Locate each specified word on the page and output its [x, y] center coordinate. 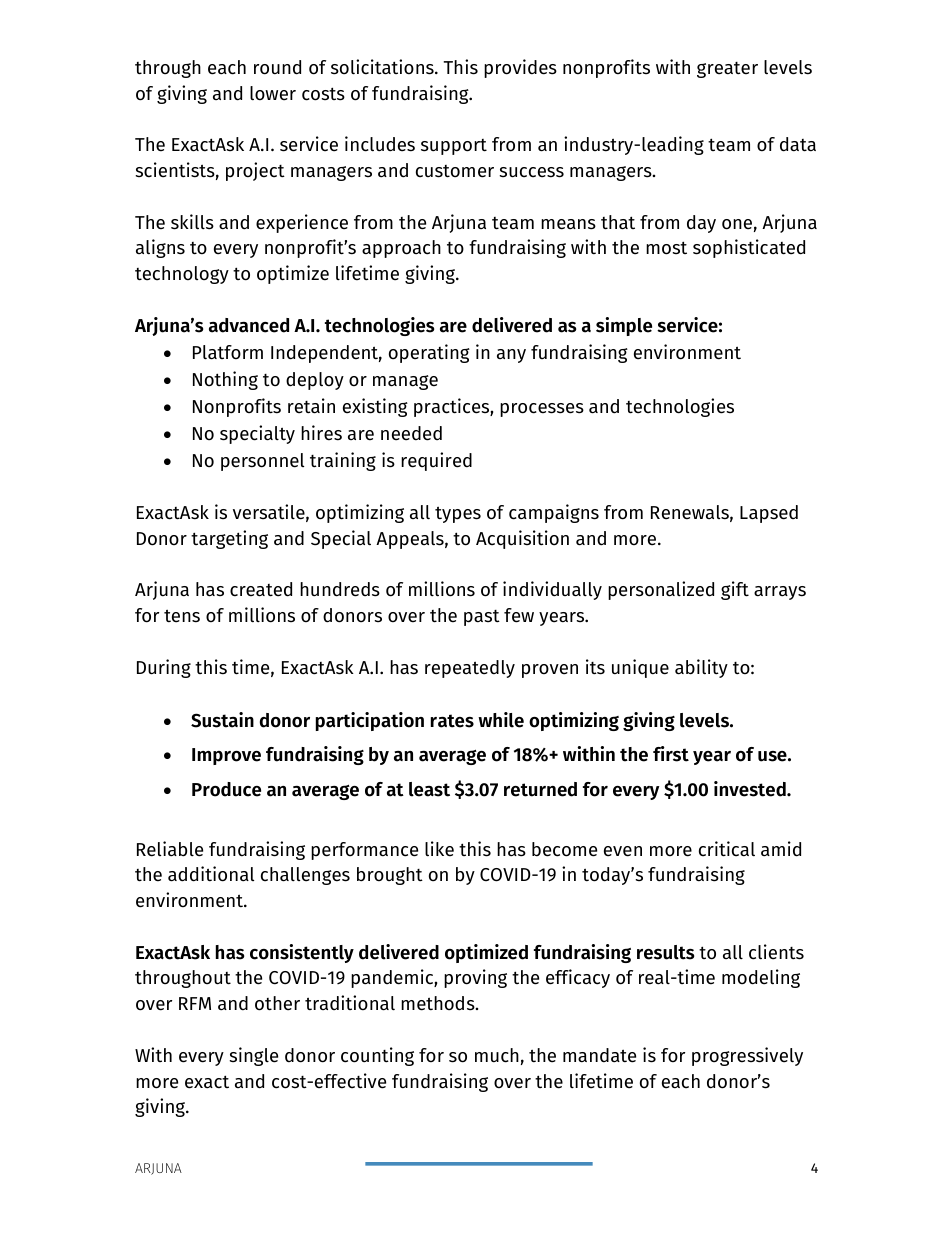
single [253, 1056]
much [497, 1055]
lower [273, 93]
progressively [747, 1056]
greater [727, 70]
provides [520, 68]
